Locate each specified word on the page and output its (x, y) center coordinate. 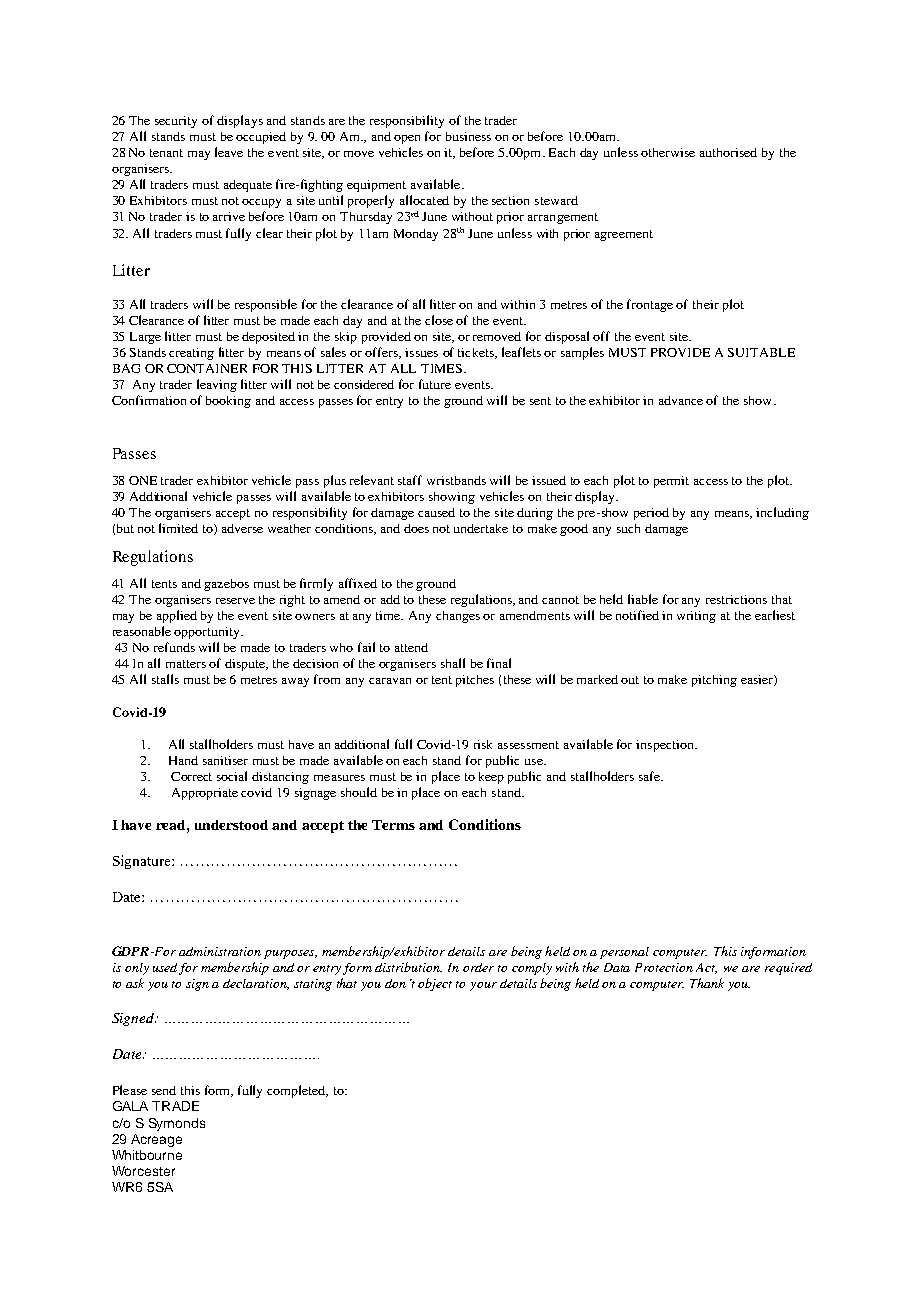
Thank (707, 983)
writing (696, 617)
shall (453, 663)
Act (706, 968)
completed (297, 1091)
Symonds (177, 1124)
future (435, 384)
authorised (728, 152)
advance (681, 400)
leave (229, 152)
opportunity (208, 633)
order (478, 967)
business (468, 136)
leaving (217, 385)
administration (220, 951)
